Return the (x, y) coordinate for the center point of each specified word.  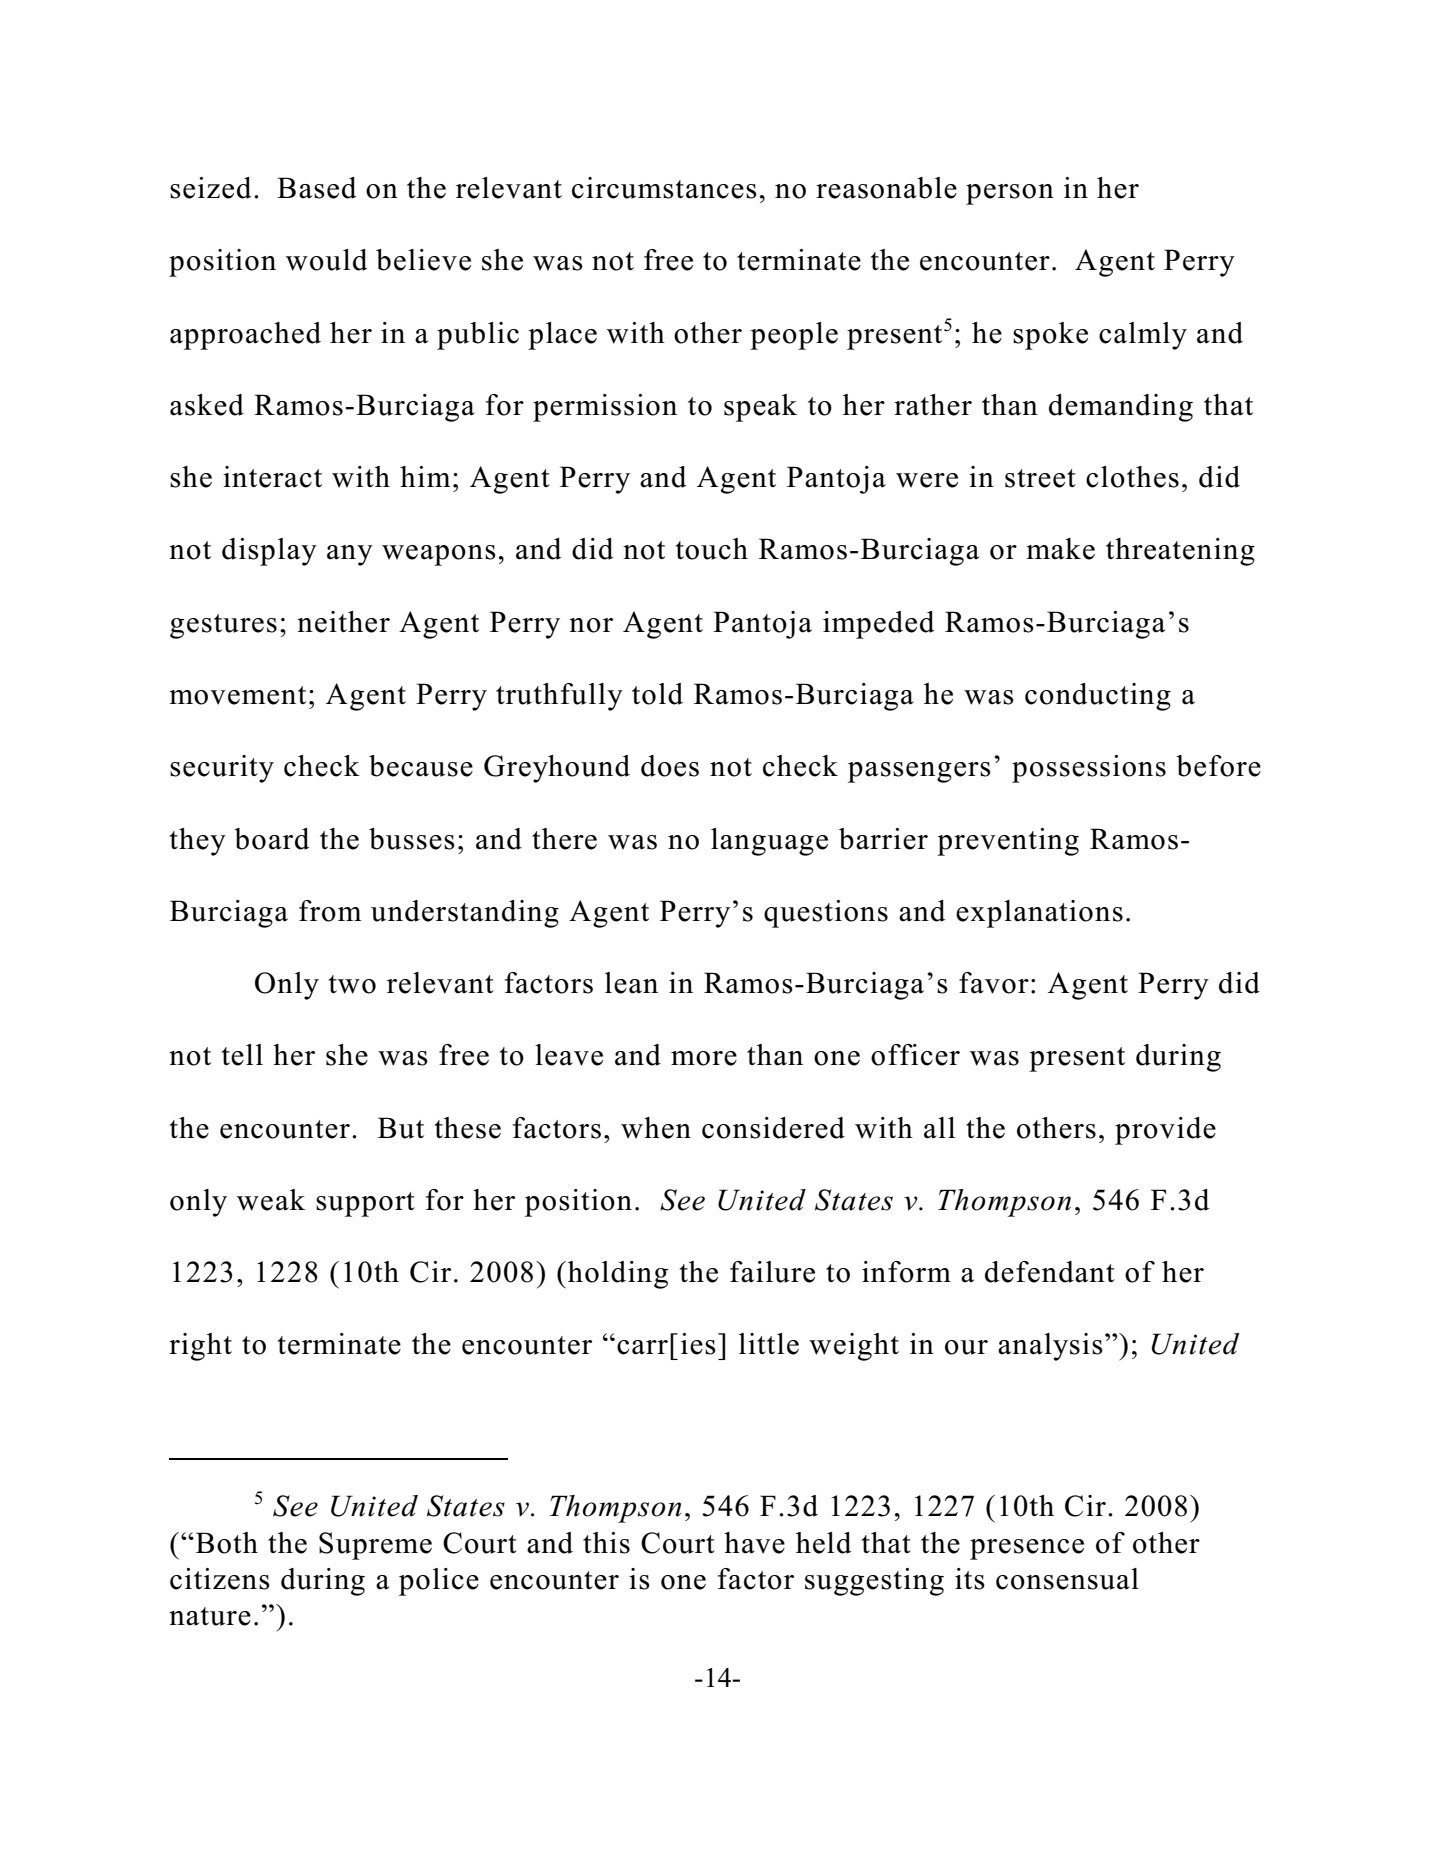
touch (712, 549)
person (1010, 194)
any (350, 555)
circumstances (664, 188)
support (365, 1204)
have (754, 1543)
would (327, 260)
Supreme (375, 1546)
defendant (1050, 1272)
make (1060, 549)
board (272, 839)
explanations (1039, 914)
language (769, 842)
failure (772, 1272)
